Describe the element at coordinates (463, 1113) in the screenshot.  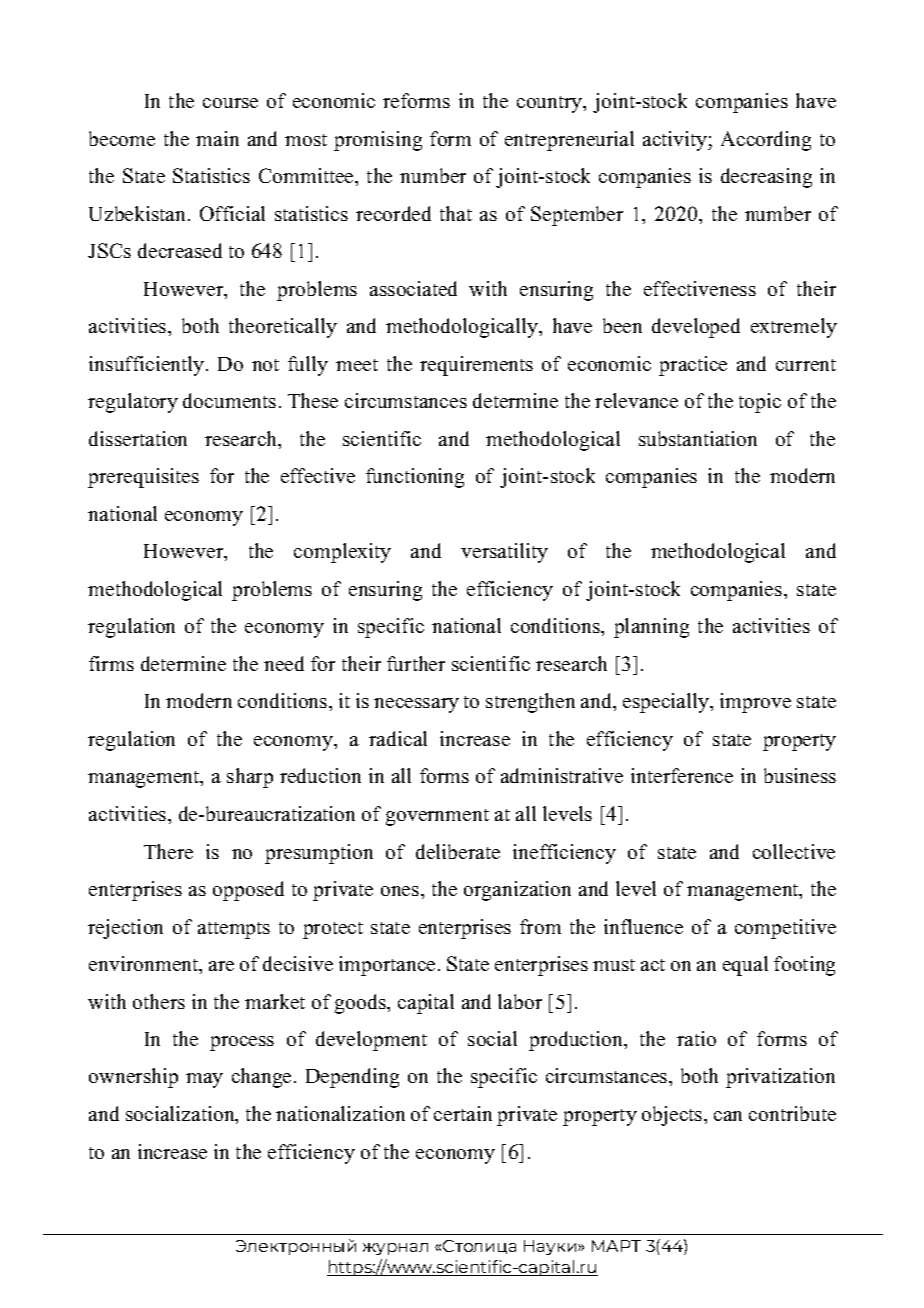
I see `certain` at that location.
